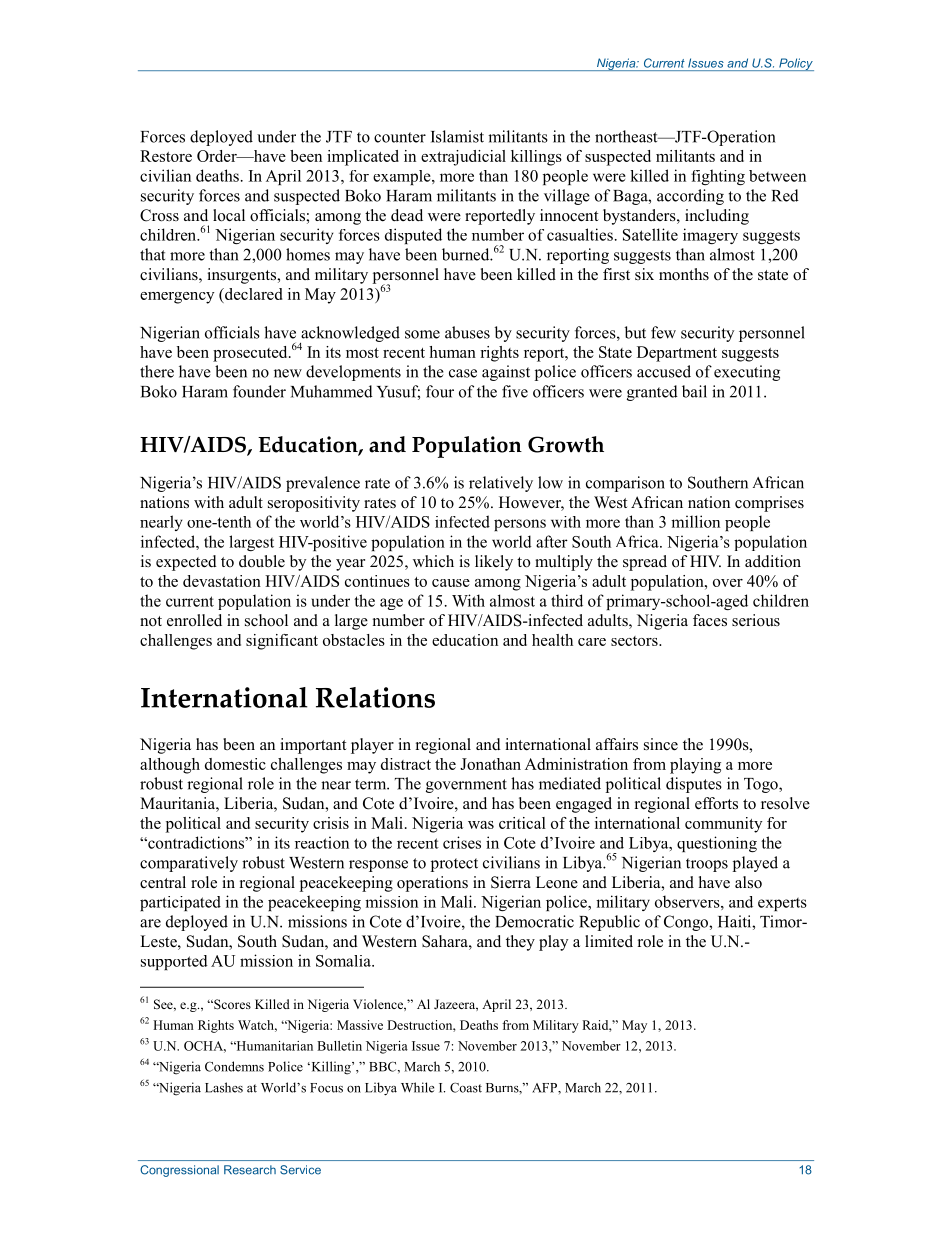 The image size is (952, 1233). What do you see at coordinates (235, 764) in the image?
I see `domestic` at bounding box center [235, 764].
